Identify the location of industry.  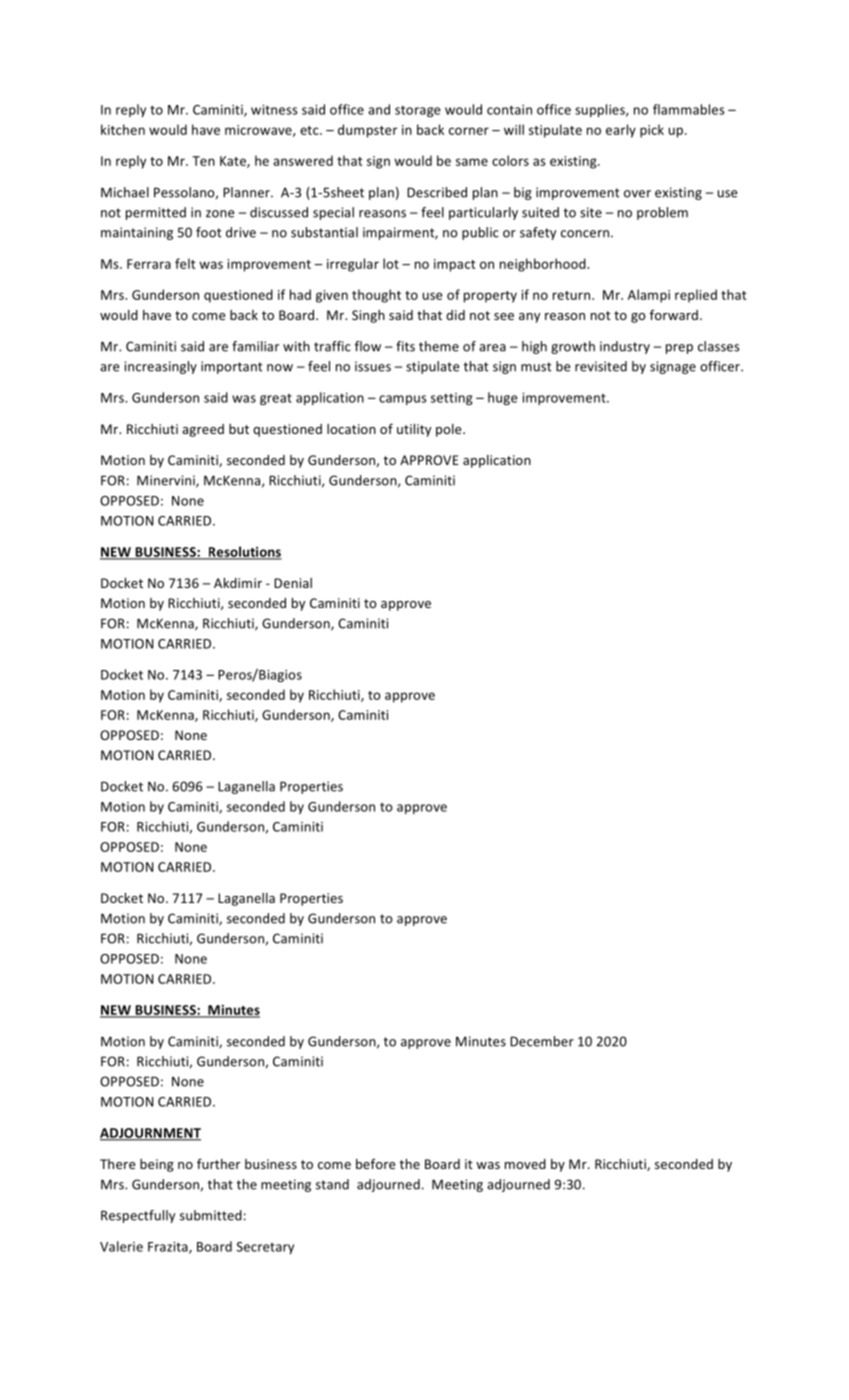
(625, 347).
